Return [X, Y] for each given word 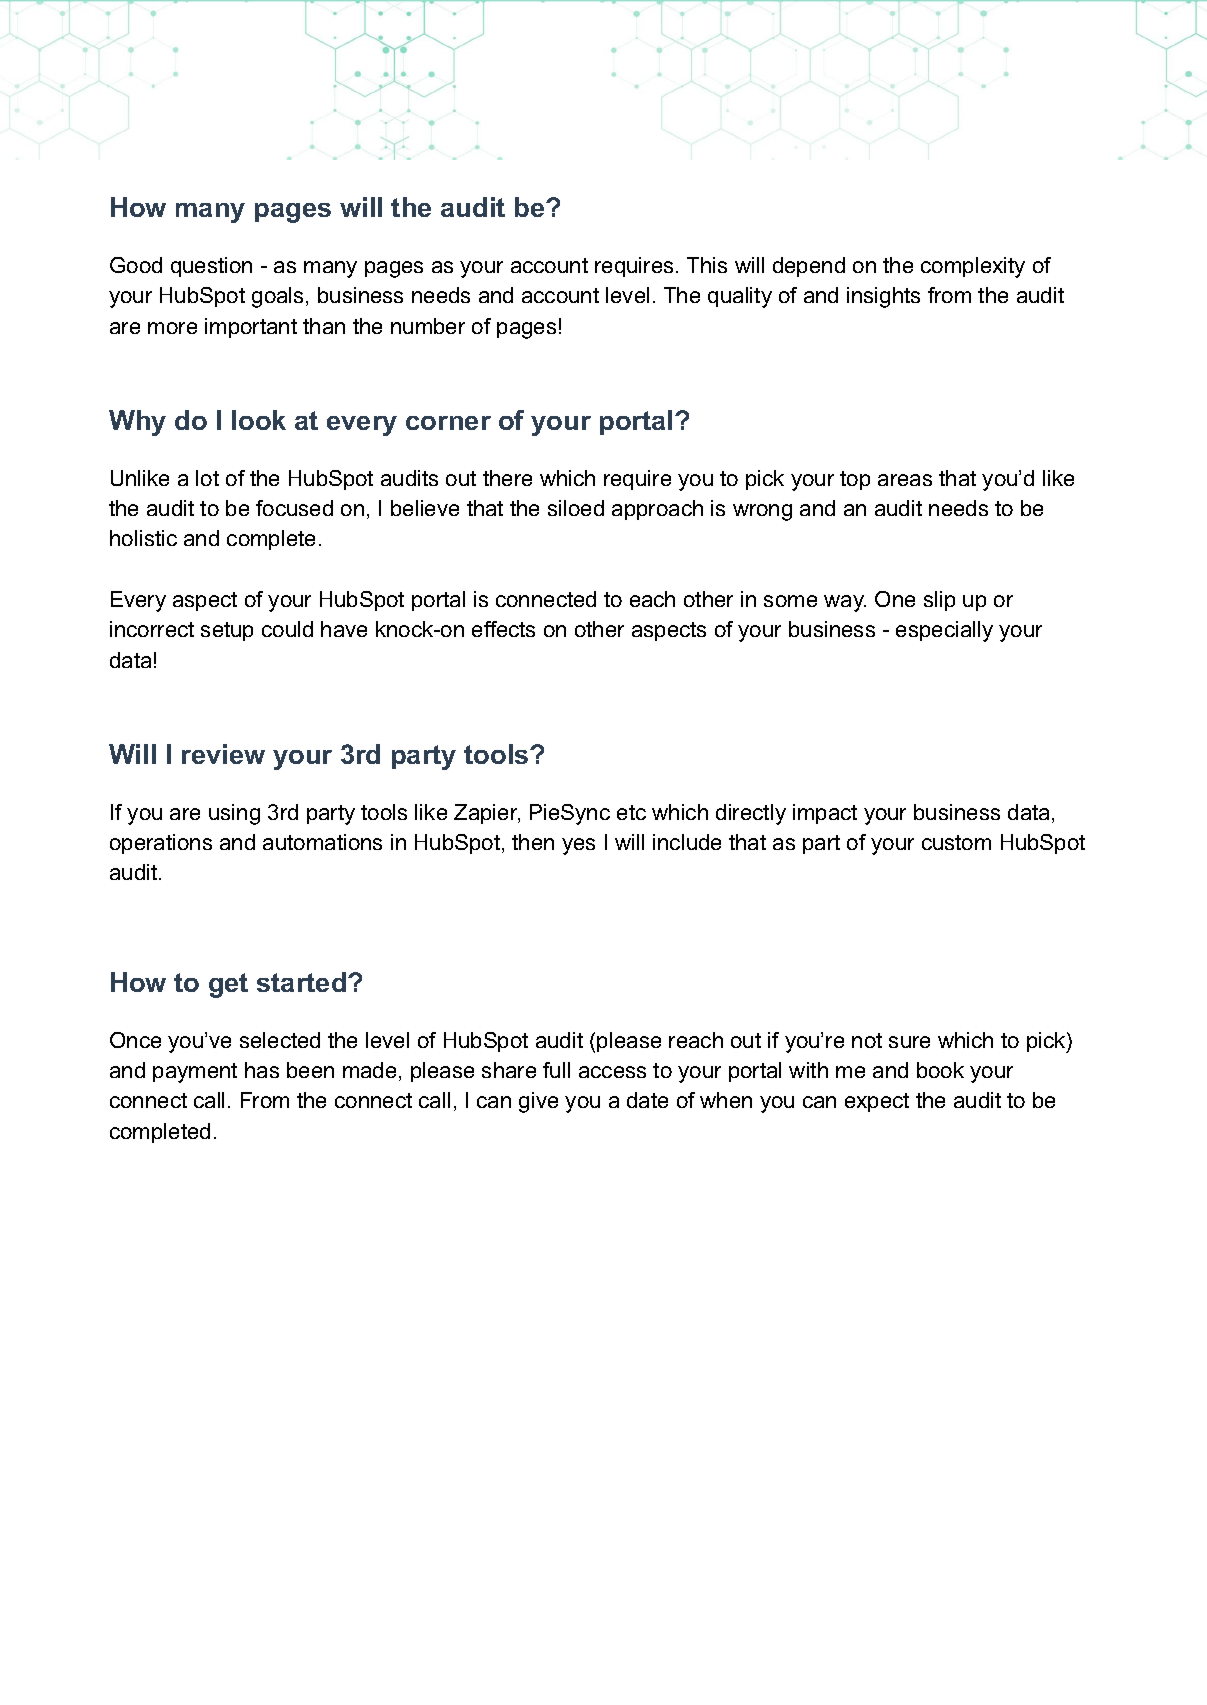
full [556, 1070]
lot [207, 478]
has [262, 1070]
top [855, 480]
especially [944, 631]
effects [503, 629]
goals [277, 297]
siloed [576, 508]
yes [578, 846]
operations [161, 844]
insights [883, 297]
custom [956, 842]
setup [227, 631]
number [428, 326]
